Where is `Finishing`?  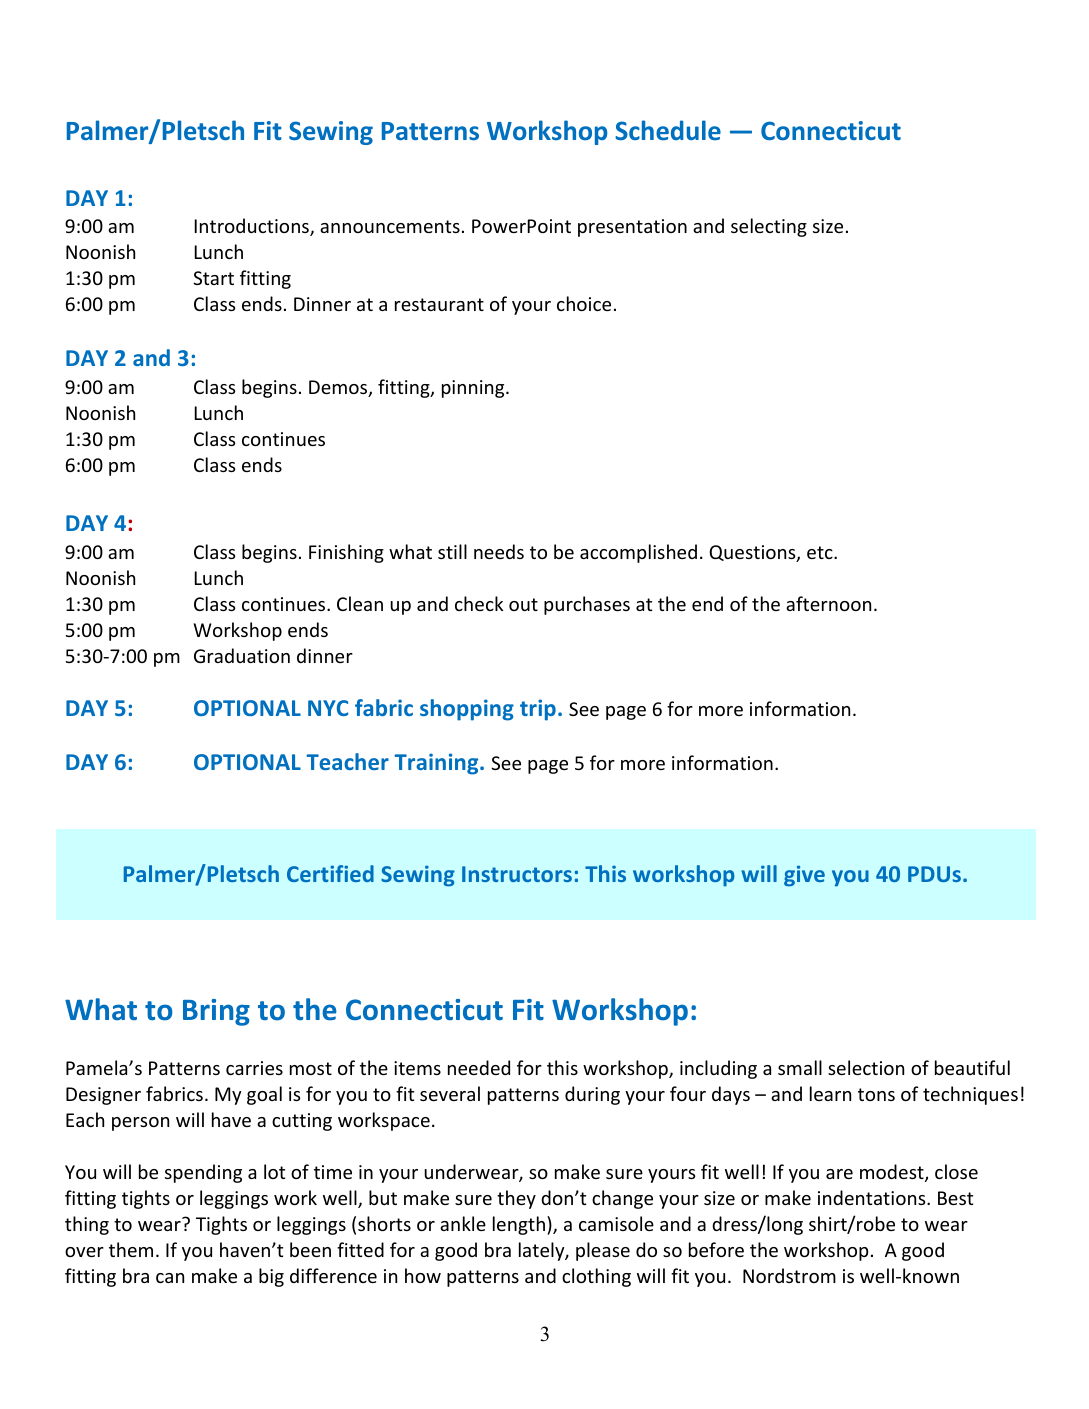
Finishing is located at coordinates (346, 553).
